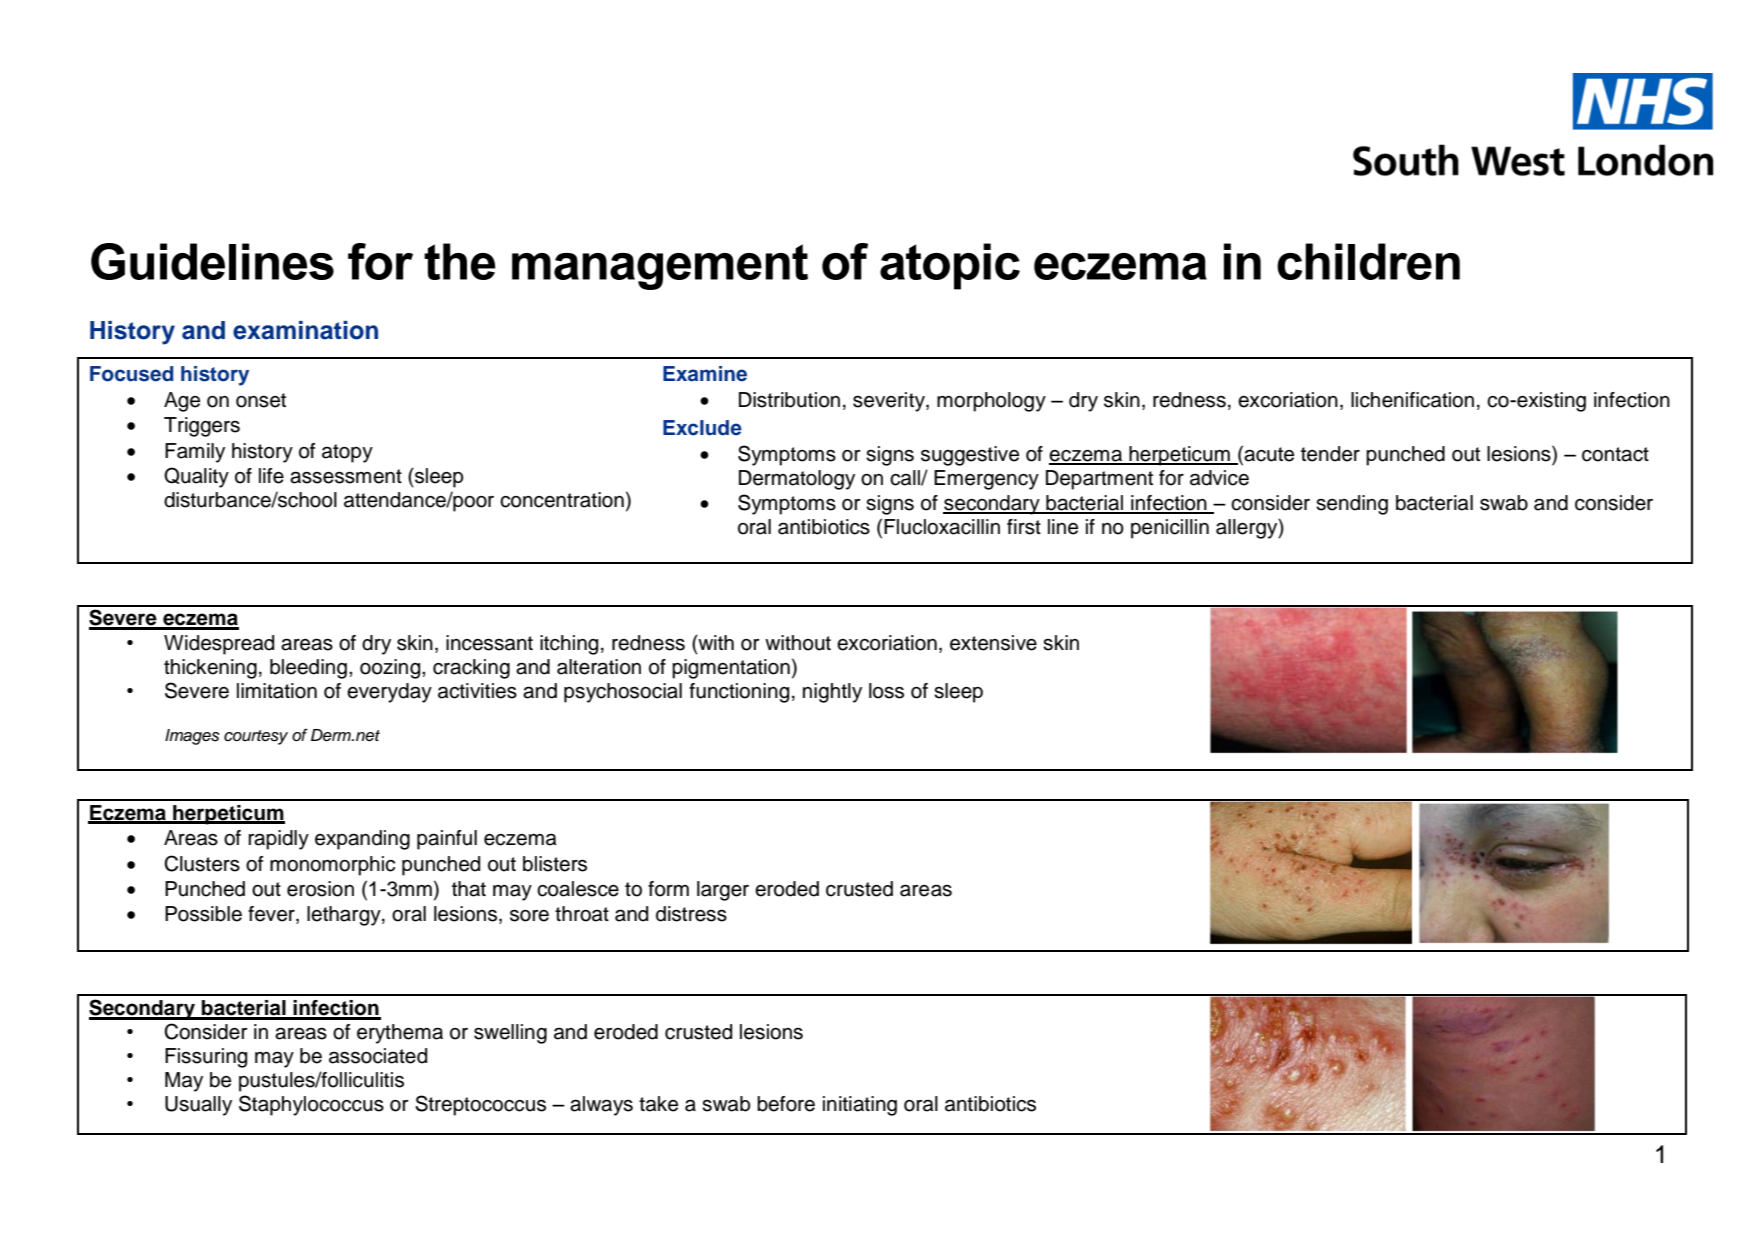 Image resolution: width=1757 pixels, height=1242 pixels. What do you see at coordinates (886, 691) in the screenshot?
I see `loss` at bounding box center [886, 691].
